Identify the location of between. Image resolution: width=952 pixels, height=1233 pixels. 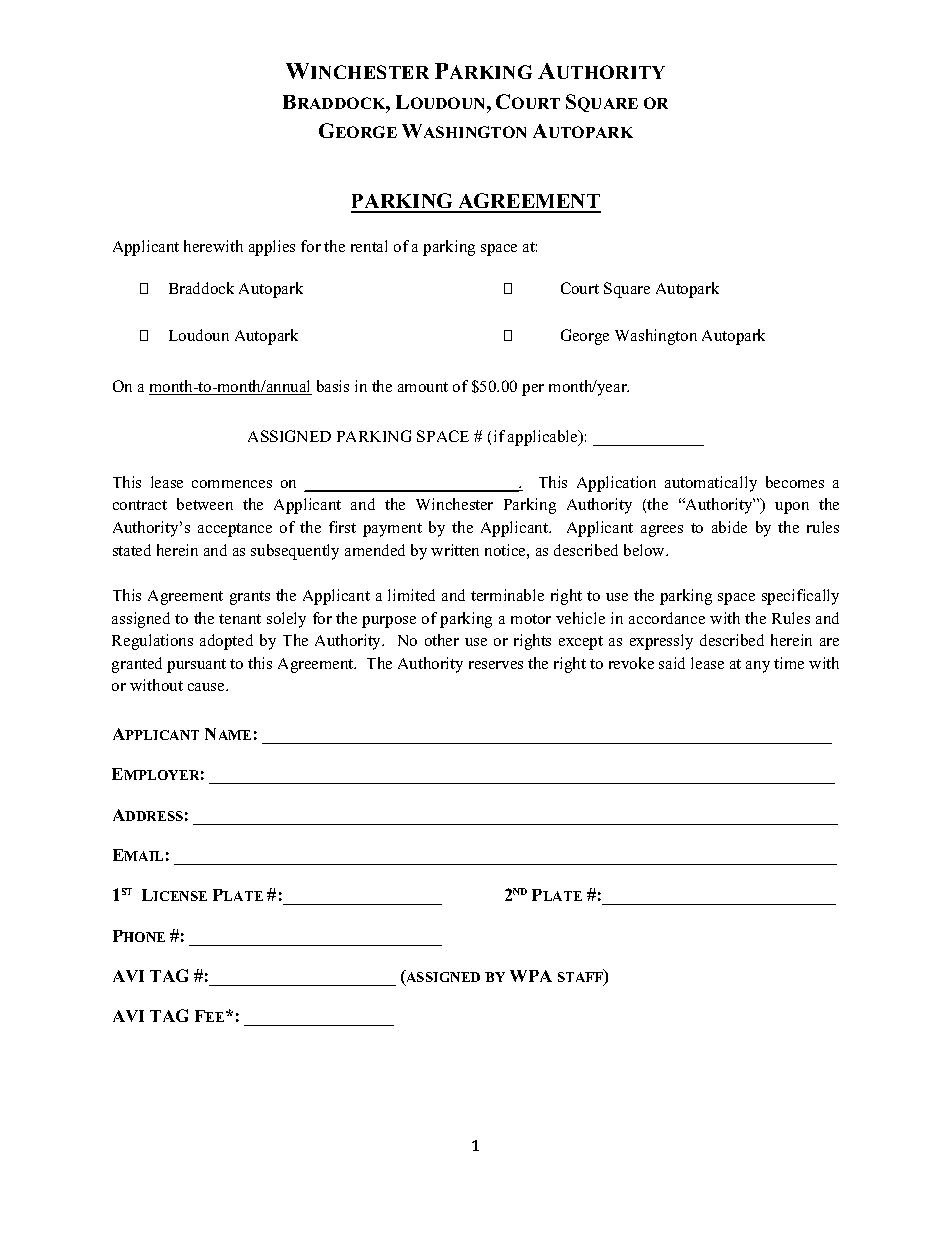
(205, 504).
